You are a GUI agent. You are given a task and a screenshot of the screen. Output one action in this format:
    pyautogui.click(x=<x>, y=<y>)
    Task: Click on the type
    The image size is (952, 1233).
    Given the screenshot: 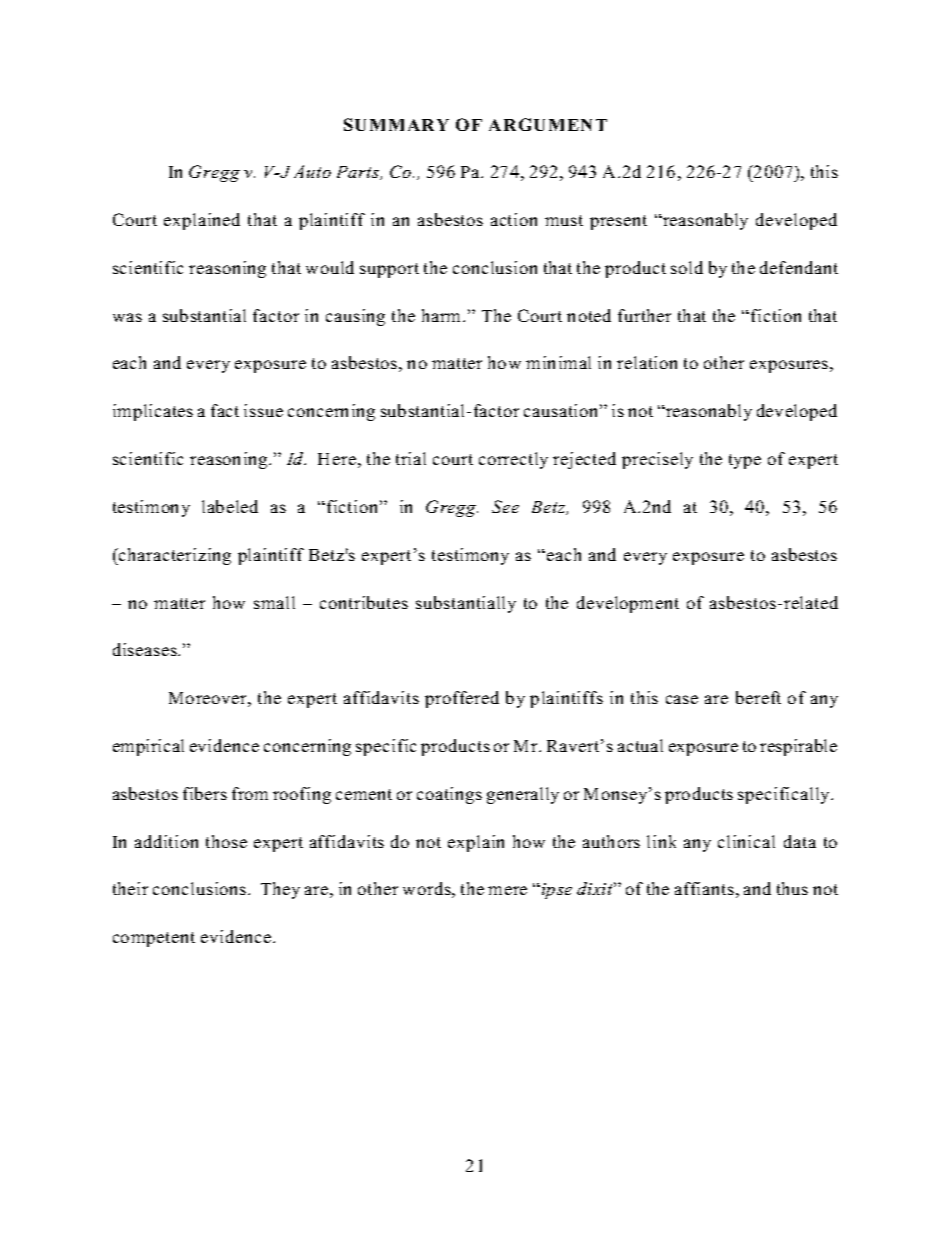 What is the action you would take?
    pyautogui.click(x=745, y=461)
